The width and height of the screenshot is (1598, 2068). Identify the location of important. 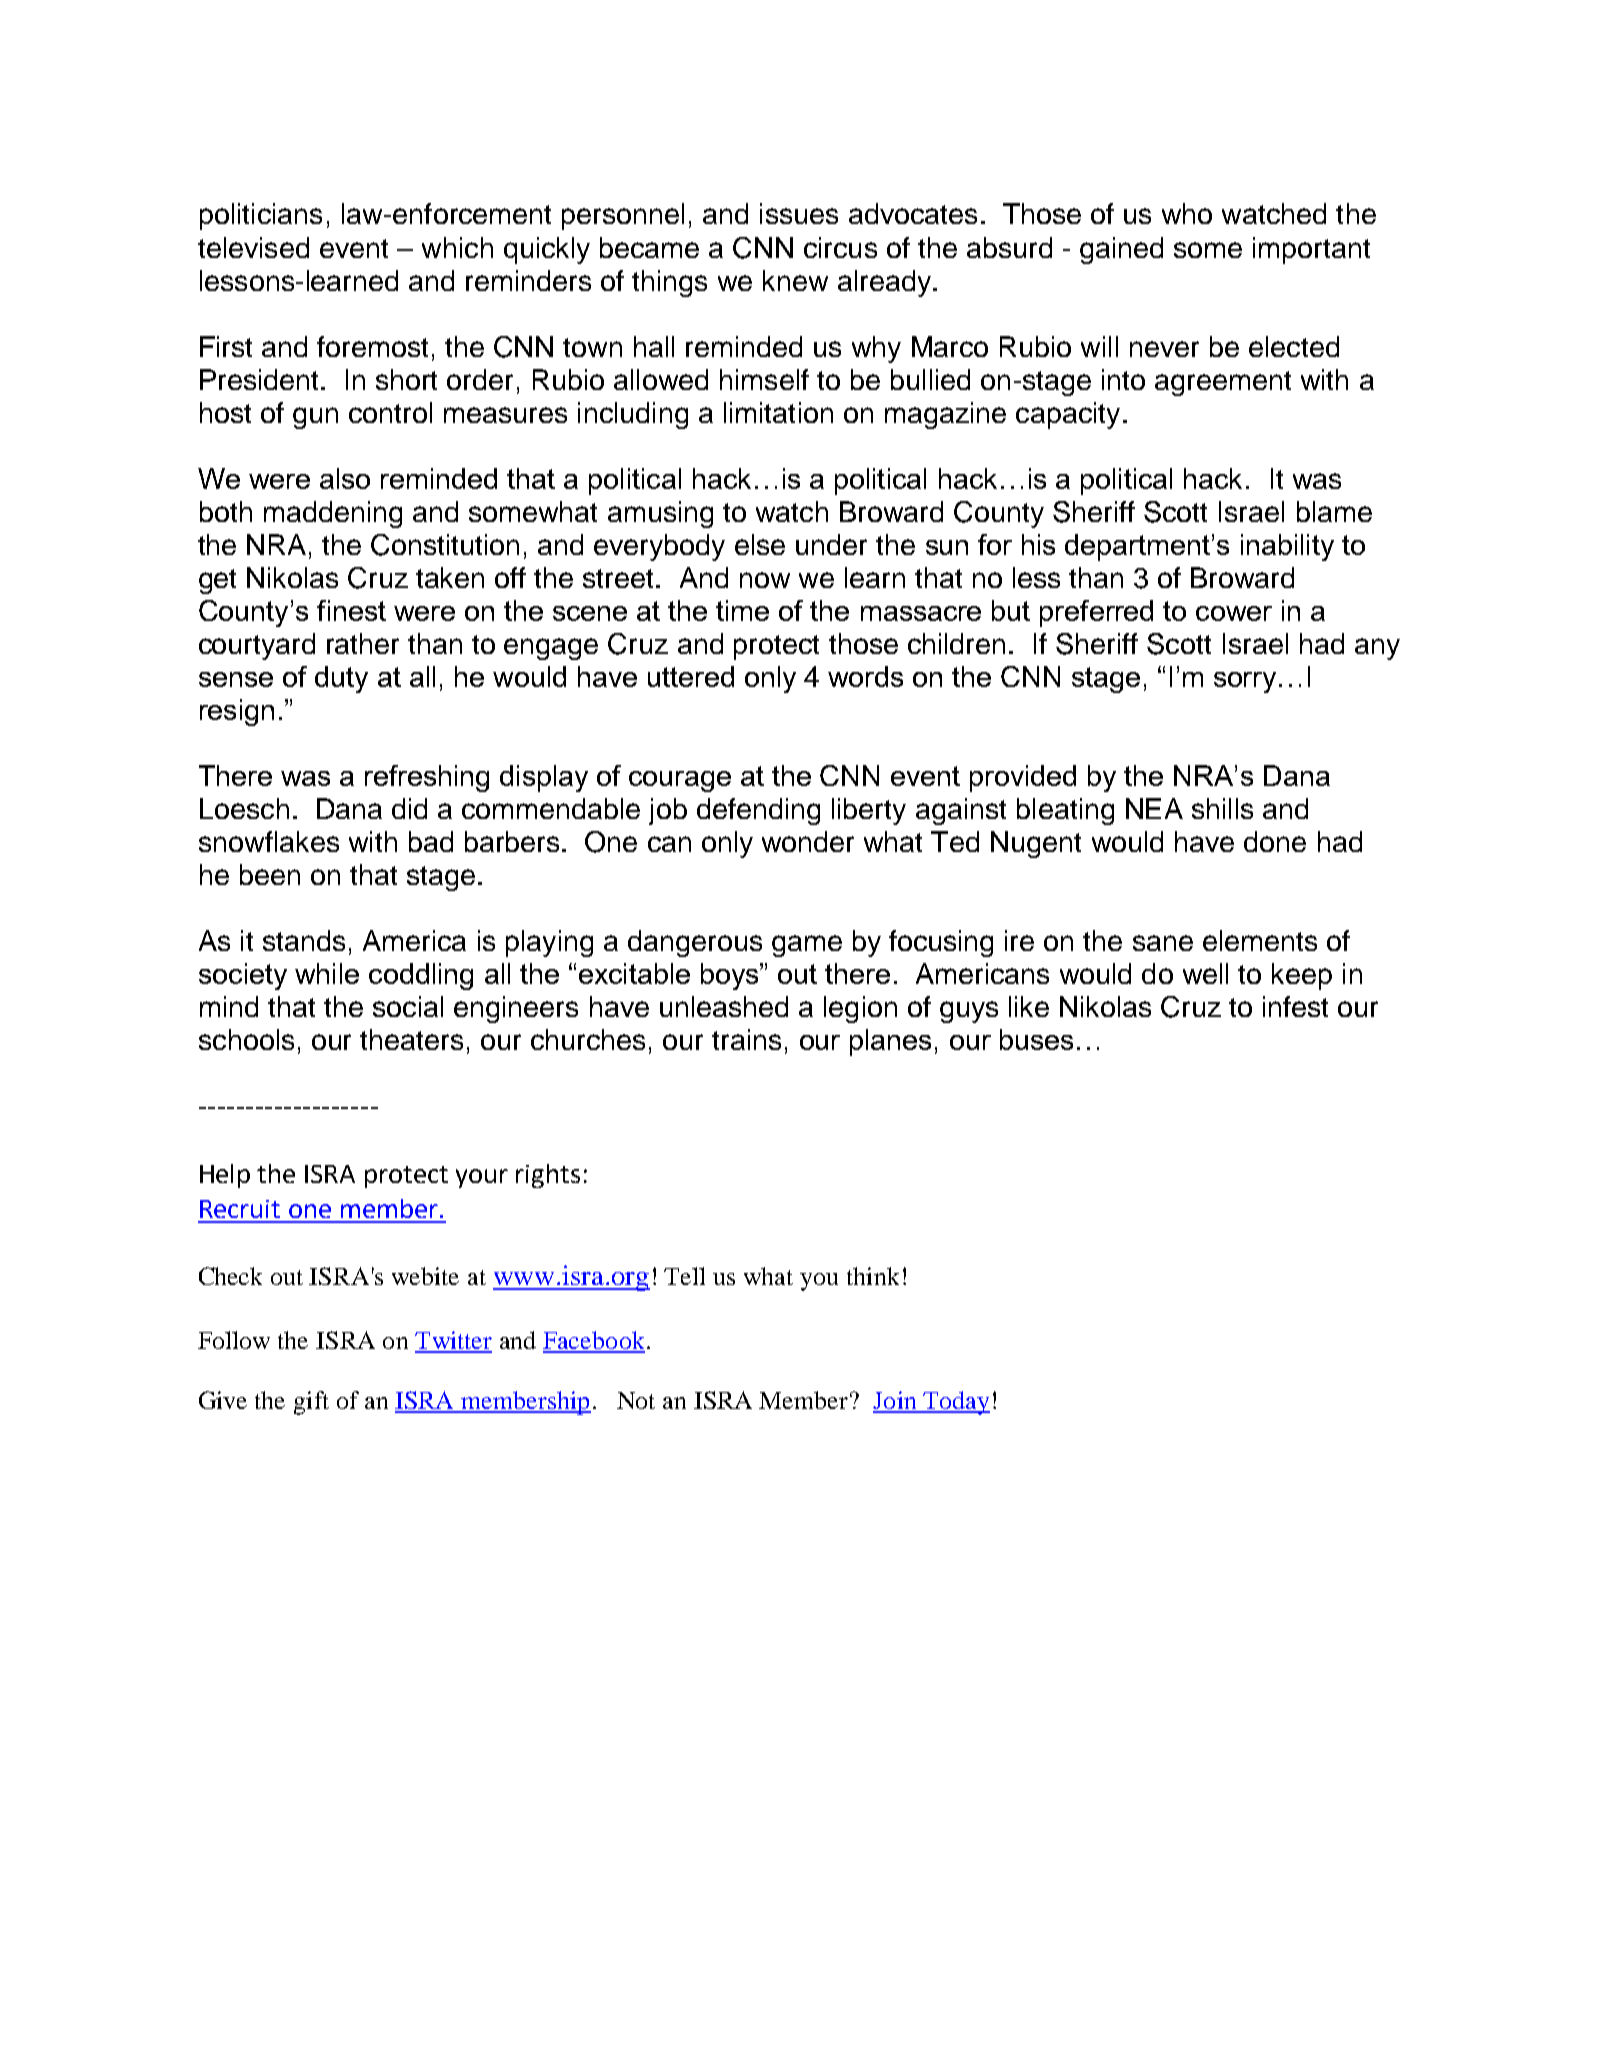
(1311, 250).
